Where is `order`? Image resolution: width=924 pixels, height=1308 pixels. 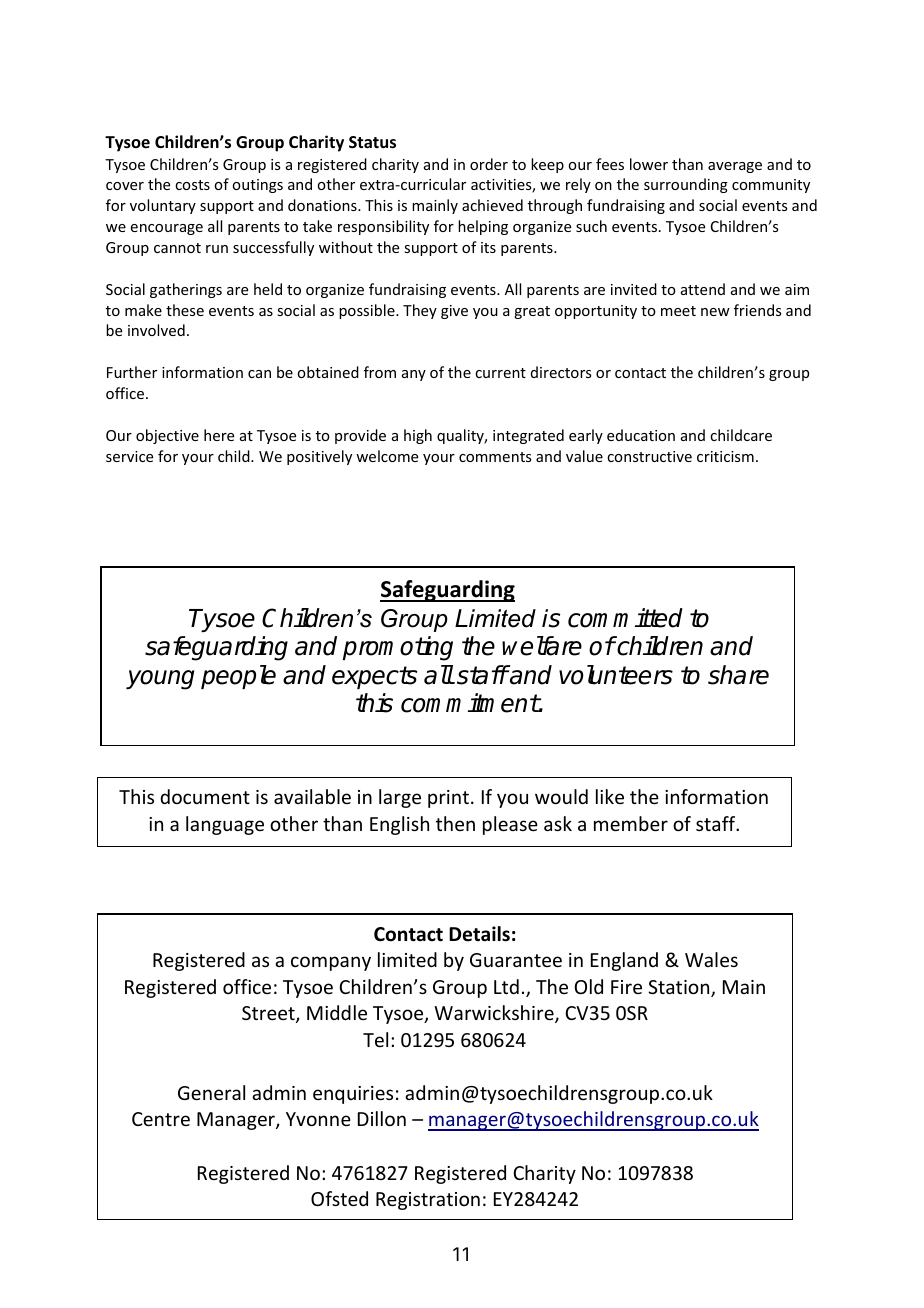
order is located at coordinates (489, 164).
